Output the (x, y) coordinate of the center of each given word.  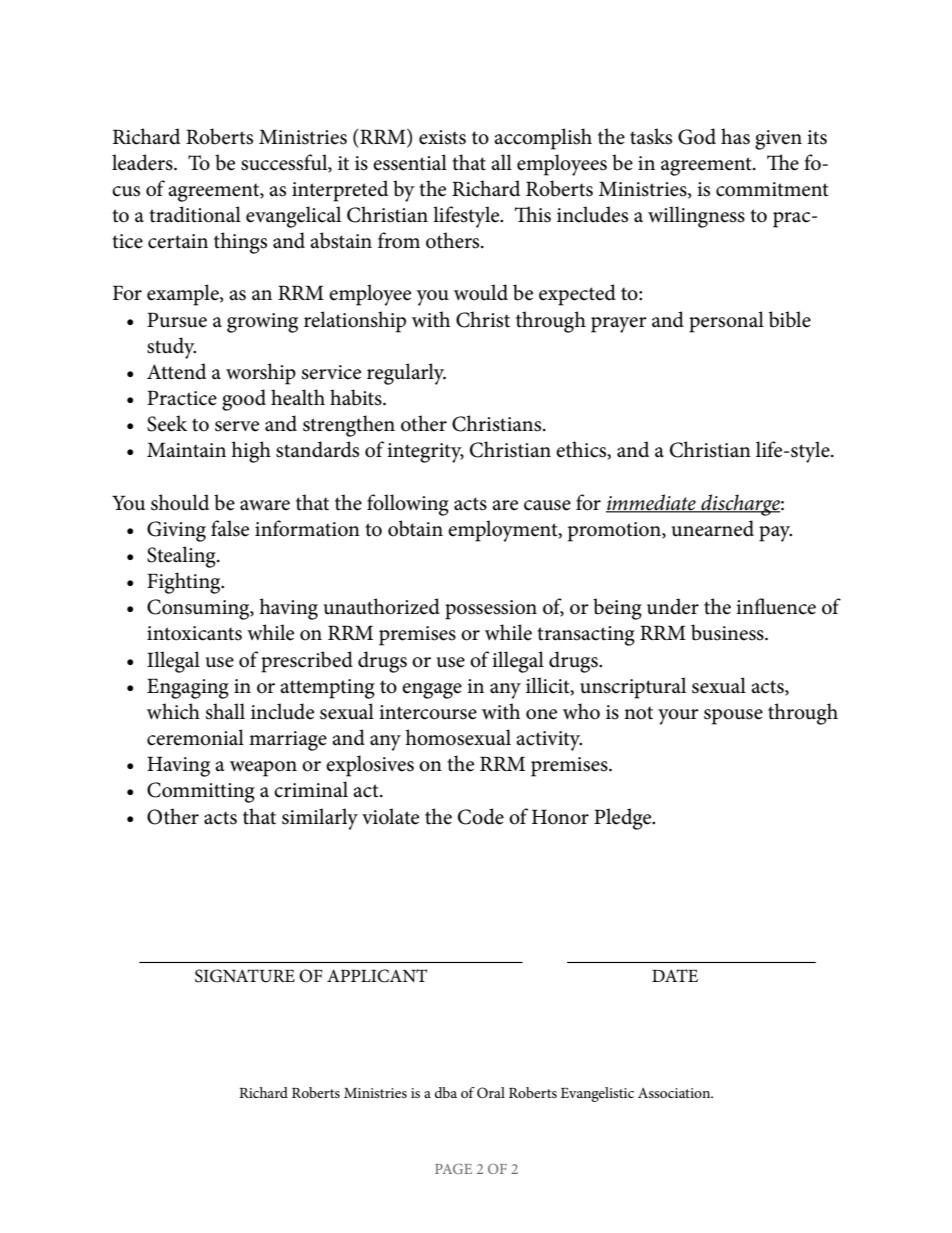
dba (446, 1092)
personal (726, 322)
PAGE (453, 1168)
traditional (195, 214)
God (697, 136)
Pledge (624, 819)
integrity (425, 453)
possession (491, 610)
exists (442, 137)
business (728, 632)
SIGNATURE (245, 976)
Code (481, 816)
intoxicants (194, 633)
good (244, 400)
